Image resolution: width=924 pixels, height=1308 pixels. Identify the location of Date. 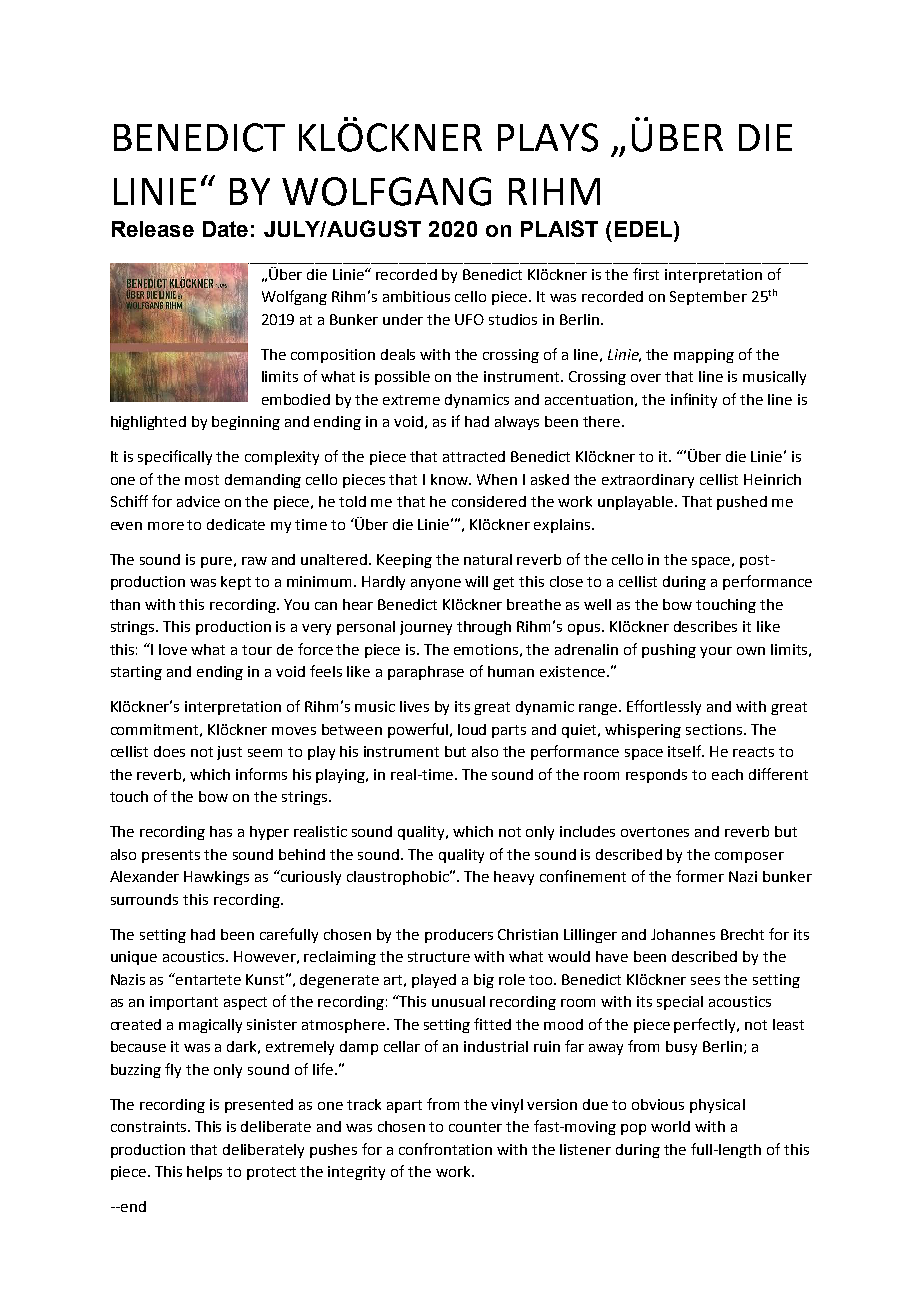
(225, 229).
